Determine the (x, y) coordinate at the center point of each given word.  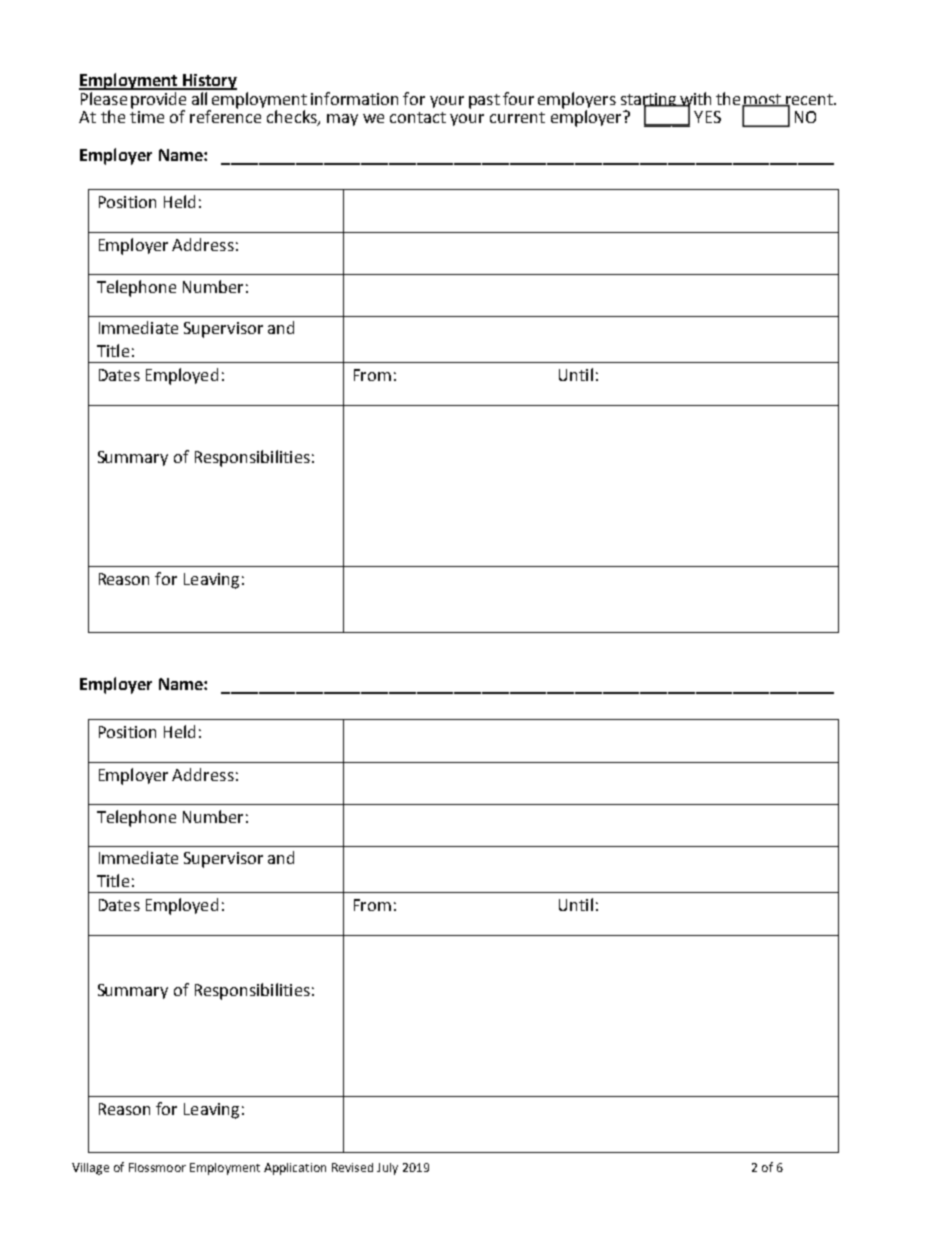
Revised (352, 1167)
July (387, 1169)
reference (226, 115)
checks (293, 117)
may (342, 120)
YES (707, 117)
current (517, 117)
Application (295, 1169)
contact (418, 117)
